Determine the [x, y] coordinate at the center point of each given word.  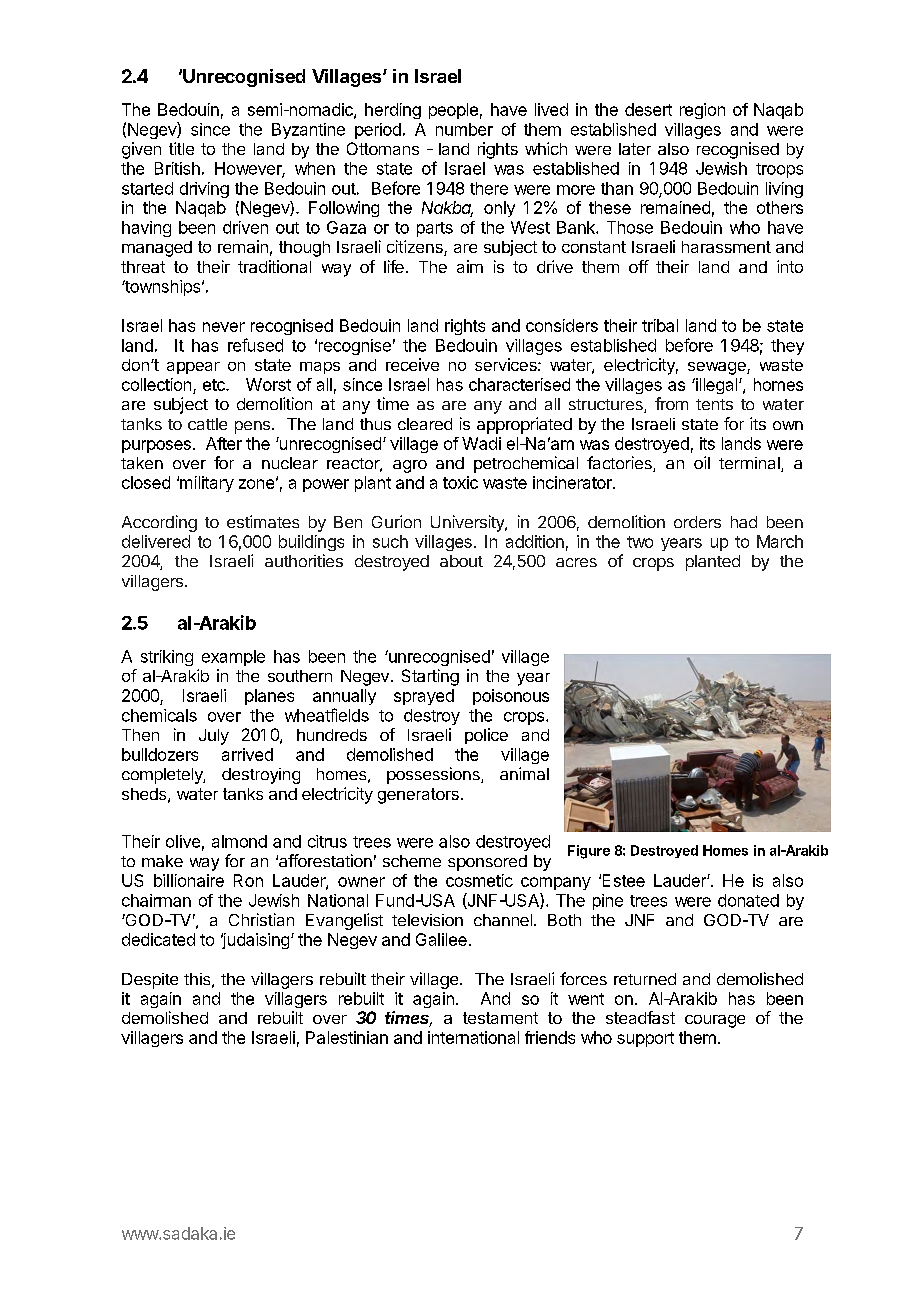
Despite [150, 981]
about [461, 561]
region [702, 111]
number [464, 129]
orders [697, 522]
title [181, 148]
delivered [156, 541]
